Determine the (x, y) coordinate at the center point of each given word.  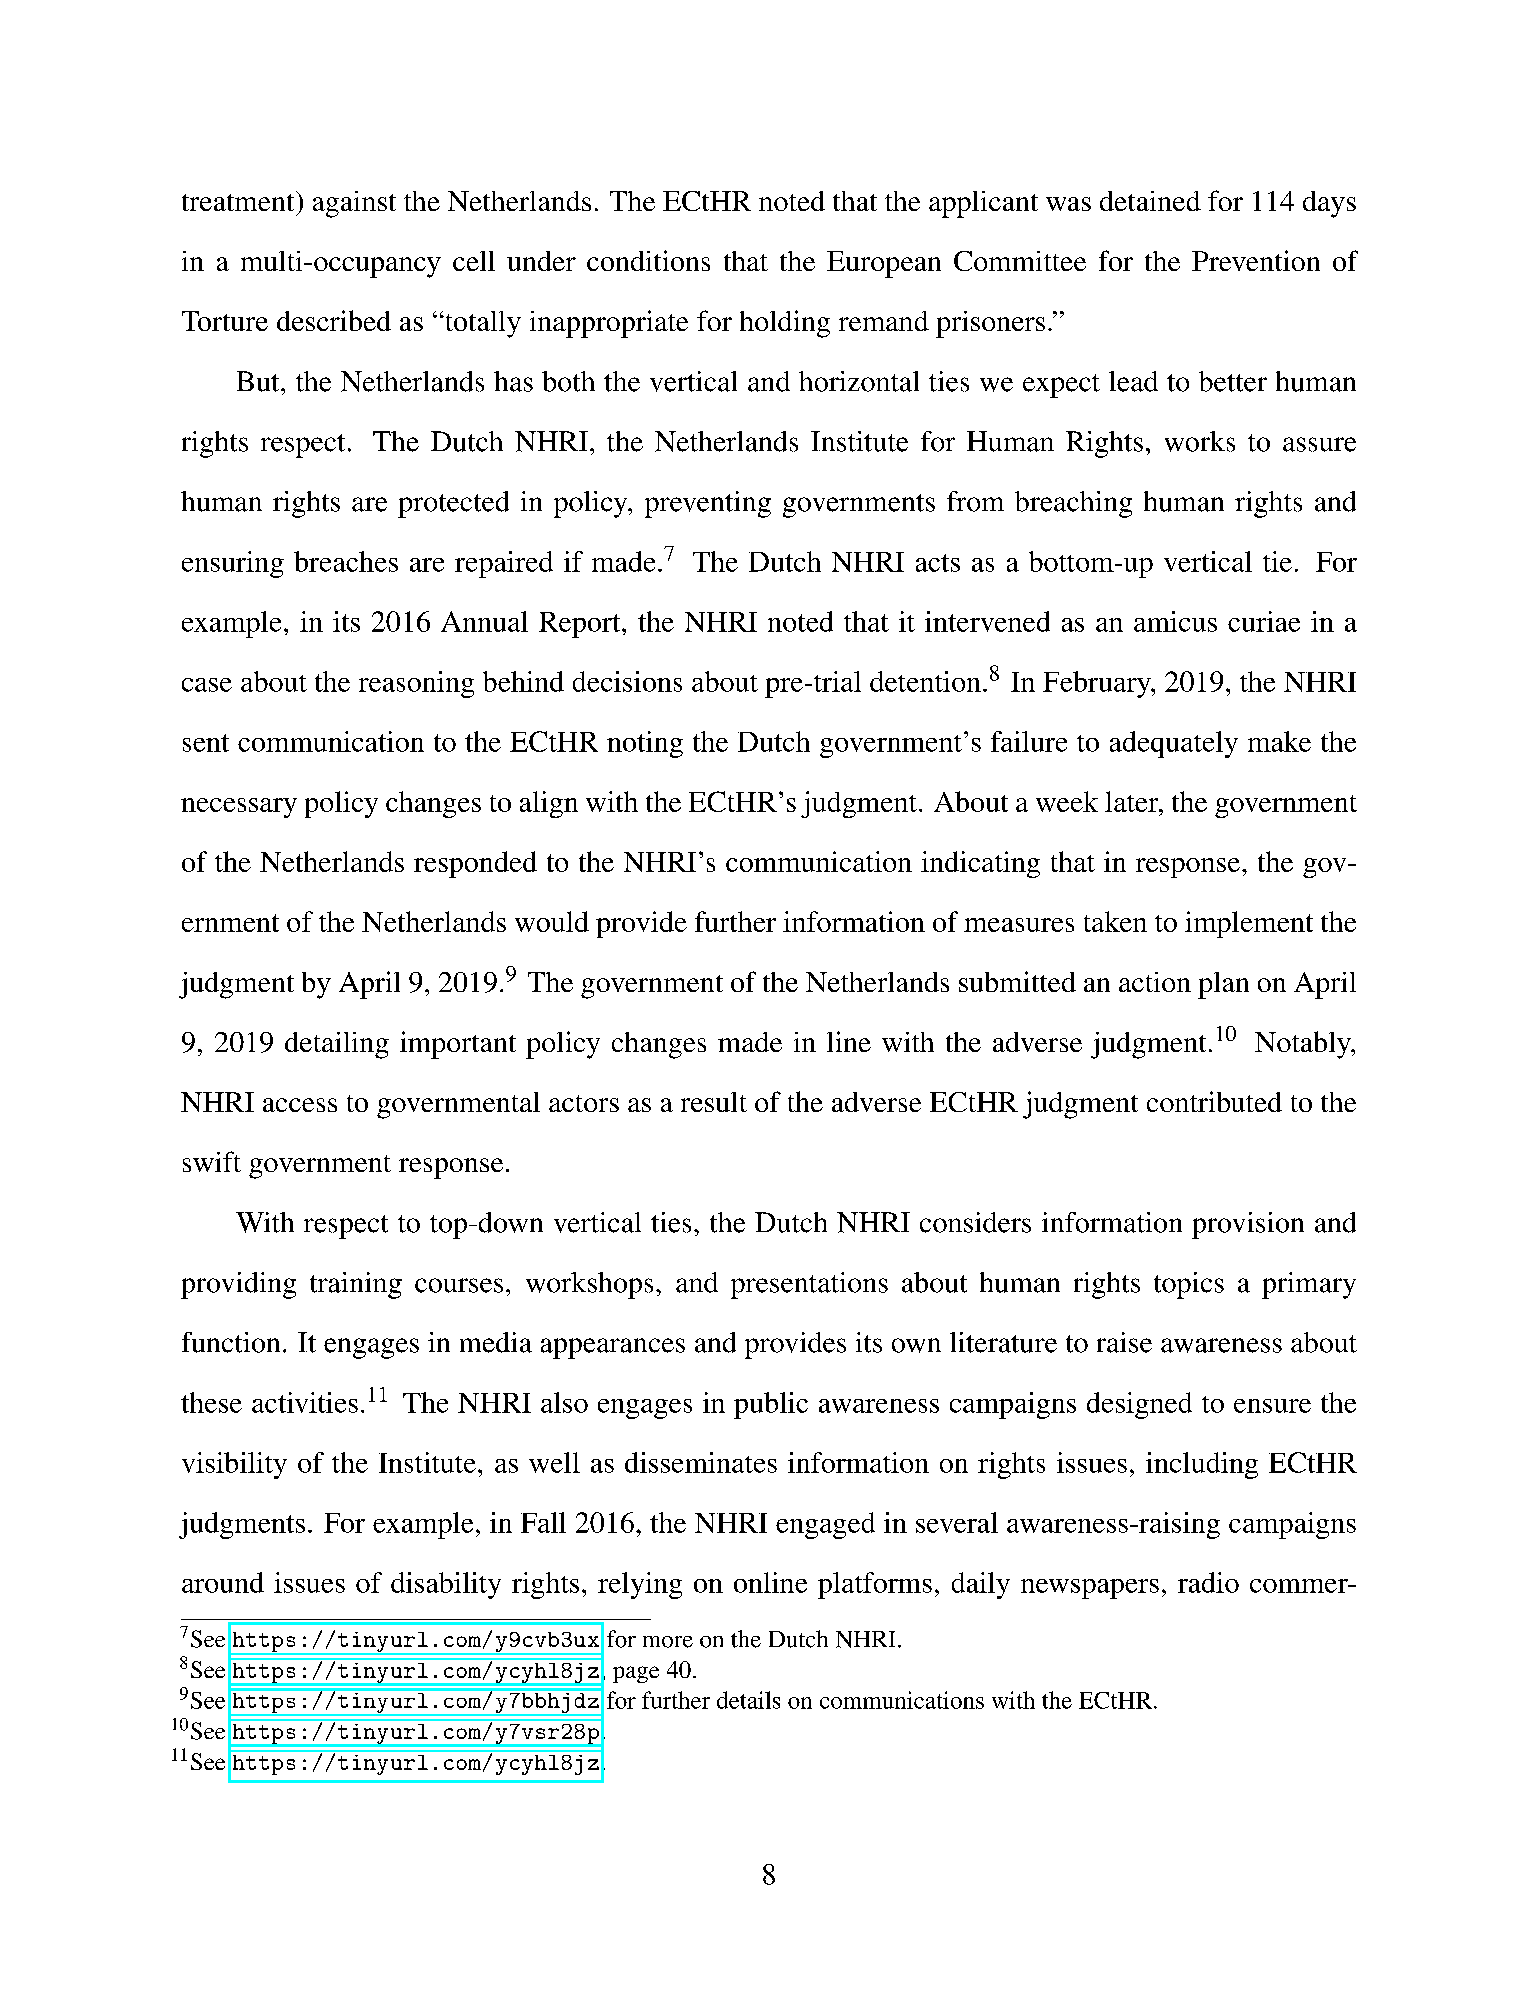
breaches (346, 561)
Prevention (1256, 260)
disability (446, 1585)
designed (1139, 1405)
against (354, 204)
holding (785, 324)
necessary (239, 808)
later (1133, 801)
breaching (1073, 504)
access (300, 1105)
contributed (1214, 1101)
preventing (708, 504)
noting (645, 744)
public (771, 1405)
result (714, 1102)
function (231, 1342)
